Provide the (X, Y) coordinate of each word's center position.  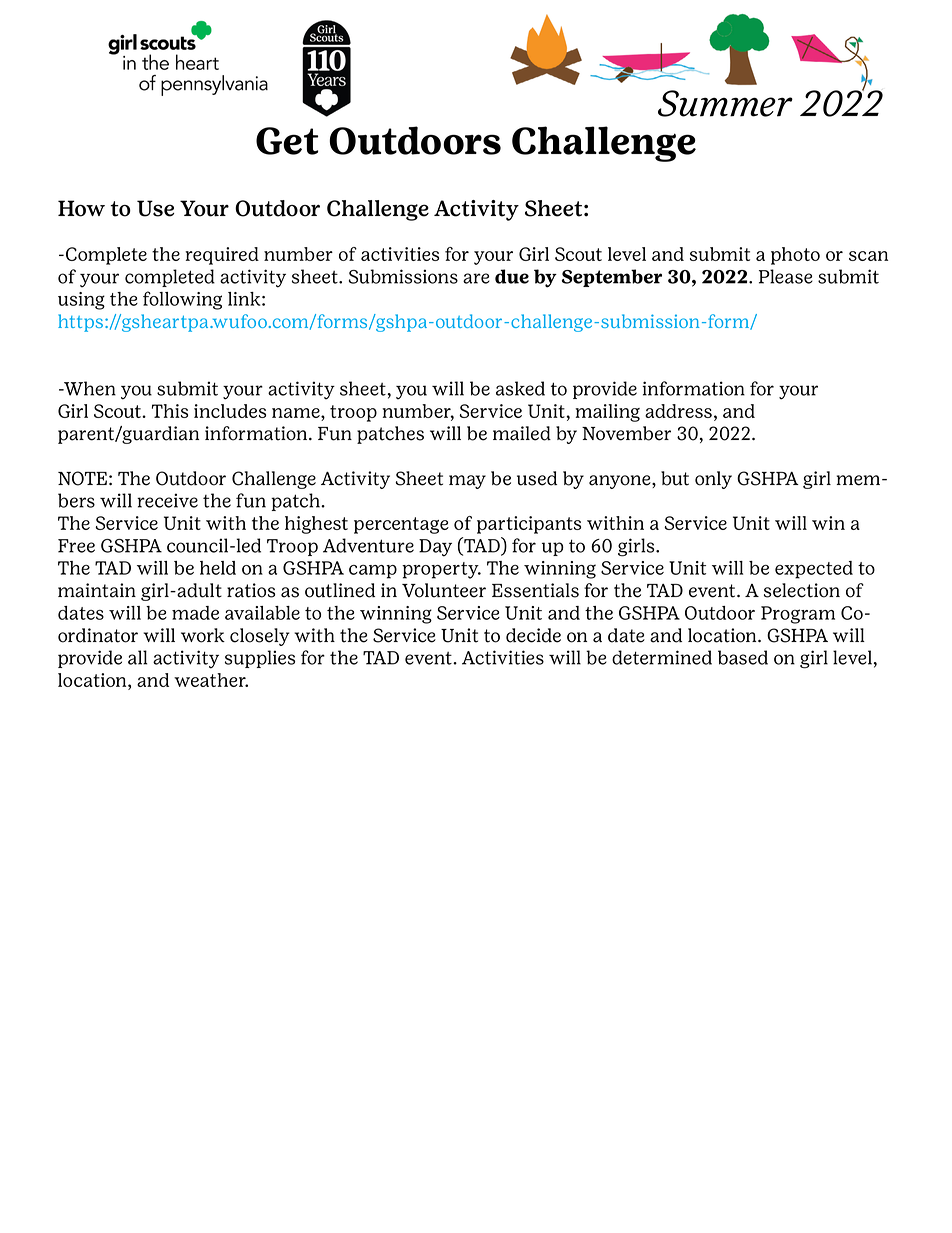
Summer (725, 103)
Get (287, 141)
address (678, 411)
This (170, 411)
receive (167, 500)
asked (520, 388)
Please (786, 276)
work (203, 635)
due (512, 276)
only (713, 480)
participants (529, 525)
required (222, 256)
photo (795, 256)
